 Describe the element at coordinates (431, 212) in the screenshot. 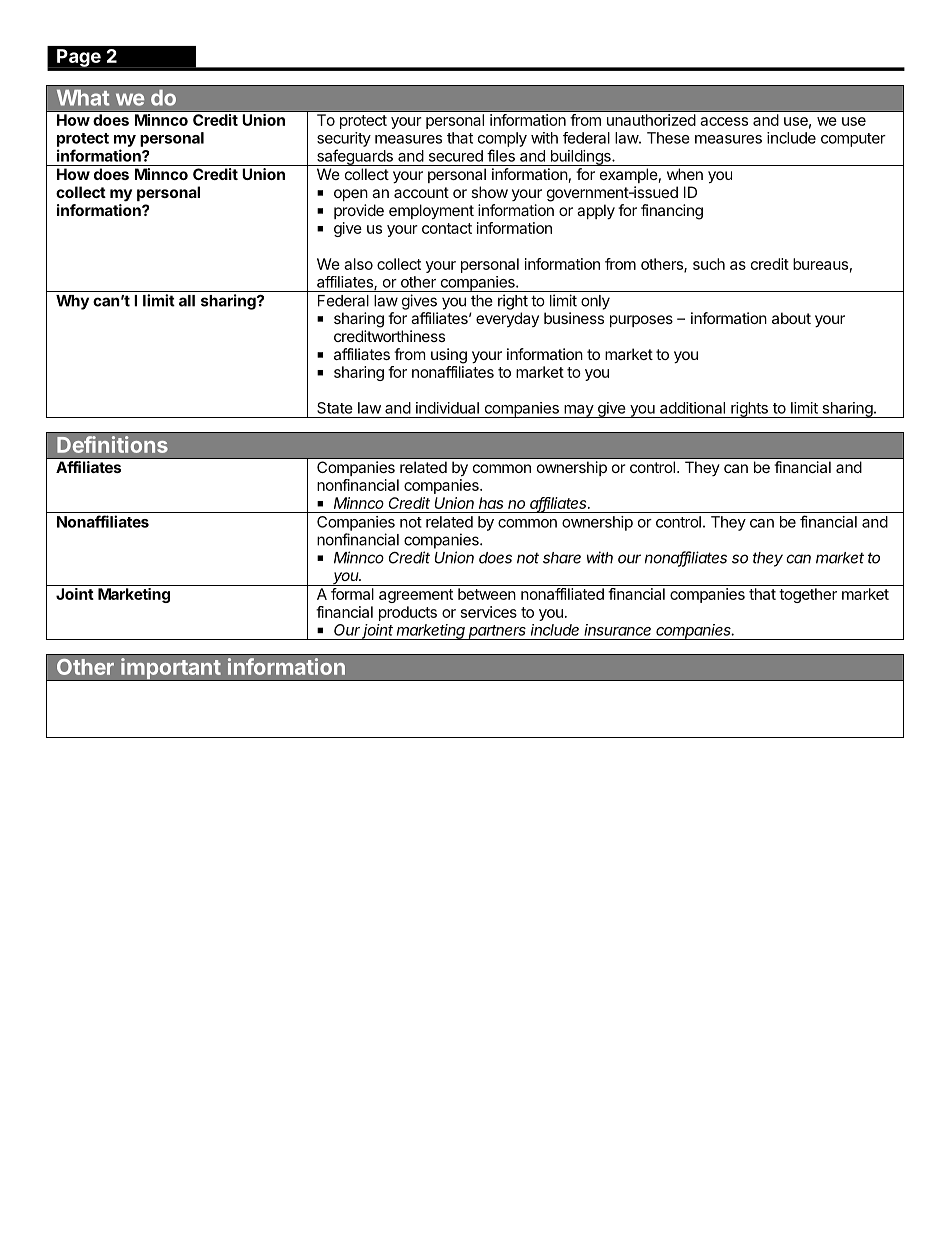

I see `employment` at that location.
